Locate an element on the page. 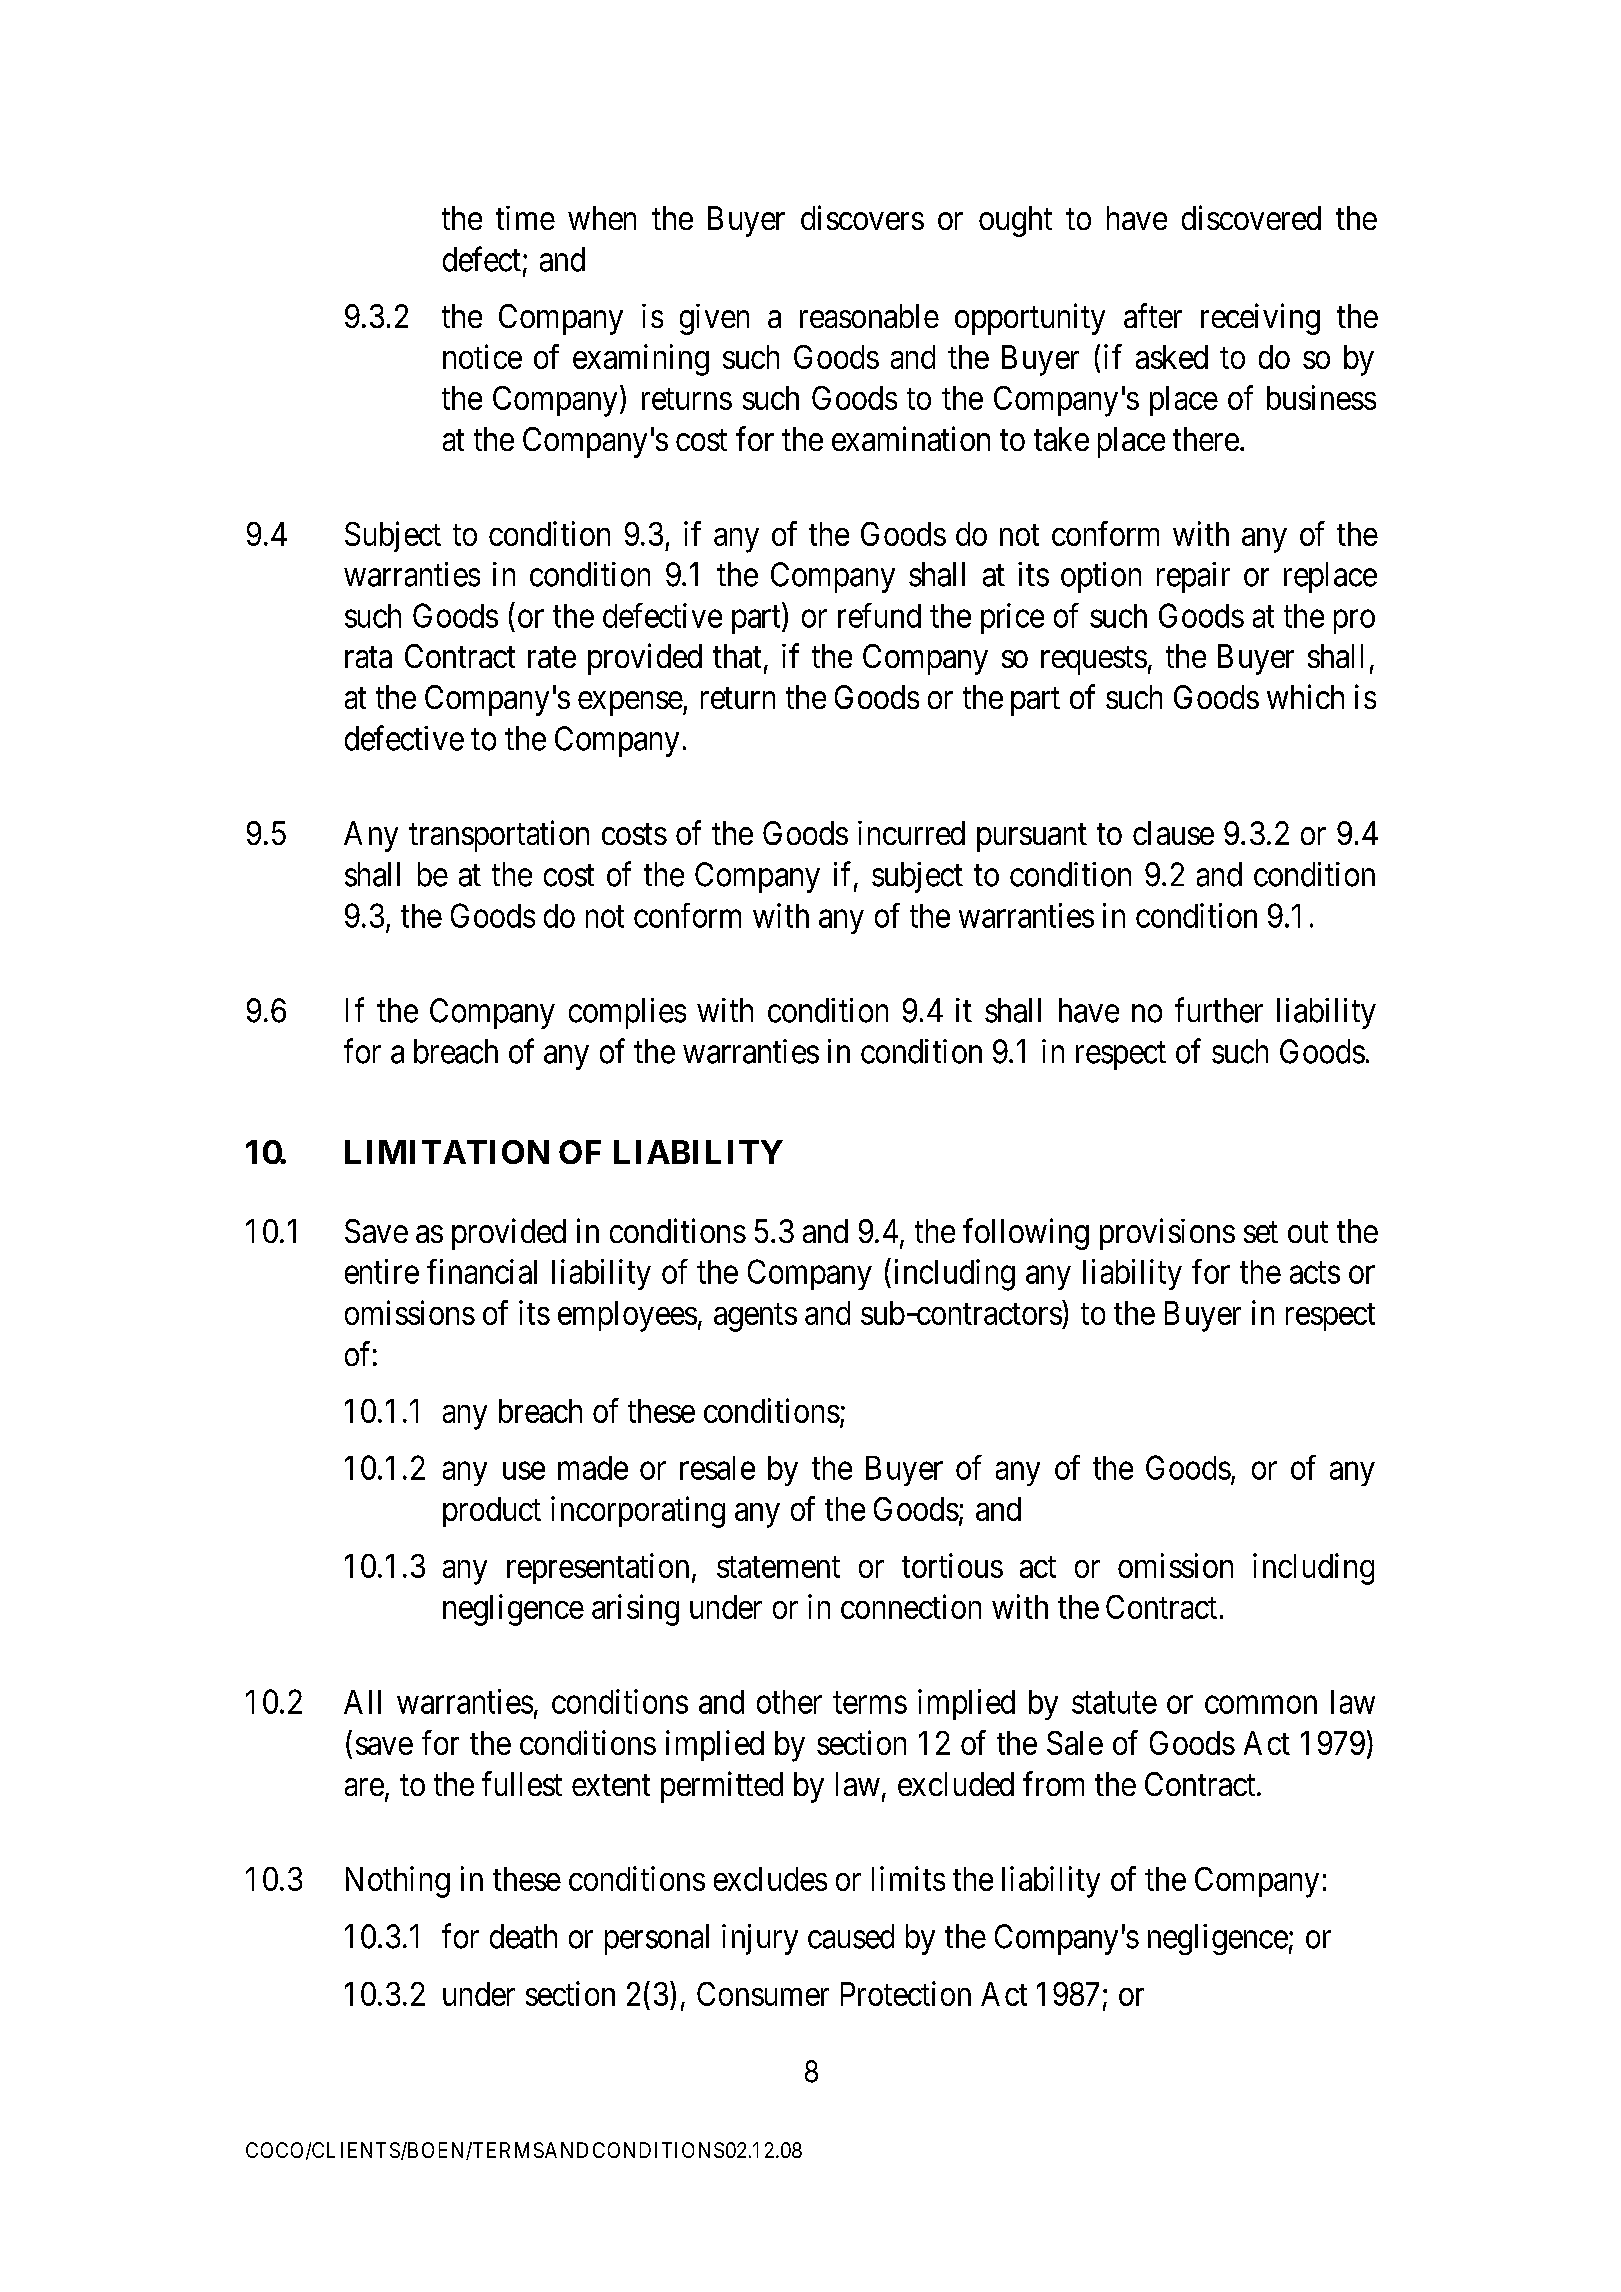 The width and height of the image is (1621, 2292). reasonable is located at coordinates (869, 316).
